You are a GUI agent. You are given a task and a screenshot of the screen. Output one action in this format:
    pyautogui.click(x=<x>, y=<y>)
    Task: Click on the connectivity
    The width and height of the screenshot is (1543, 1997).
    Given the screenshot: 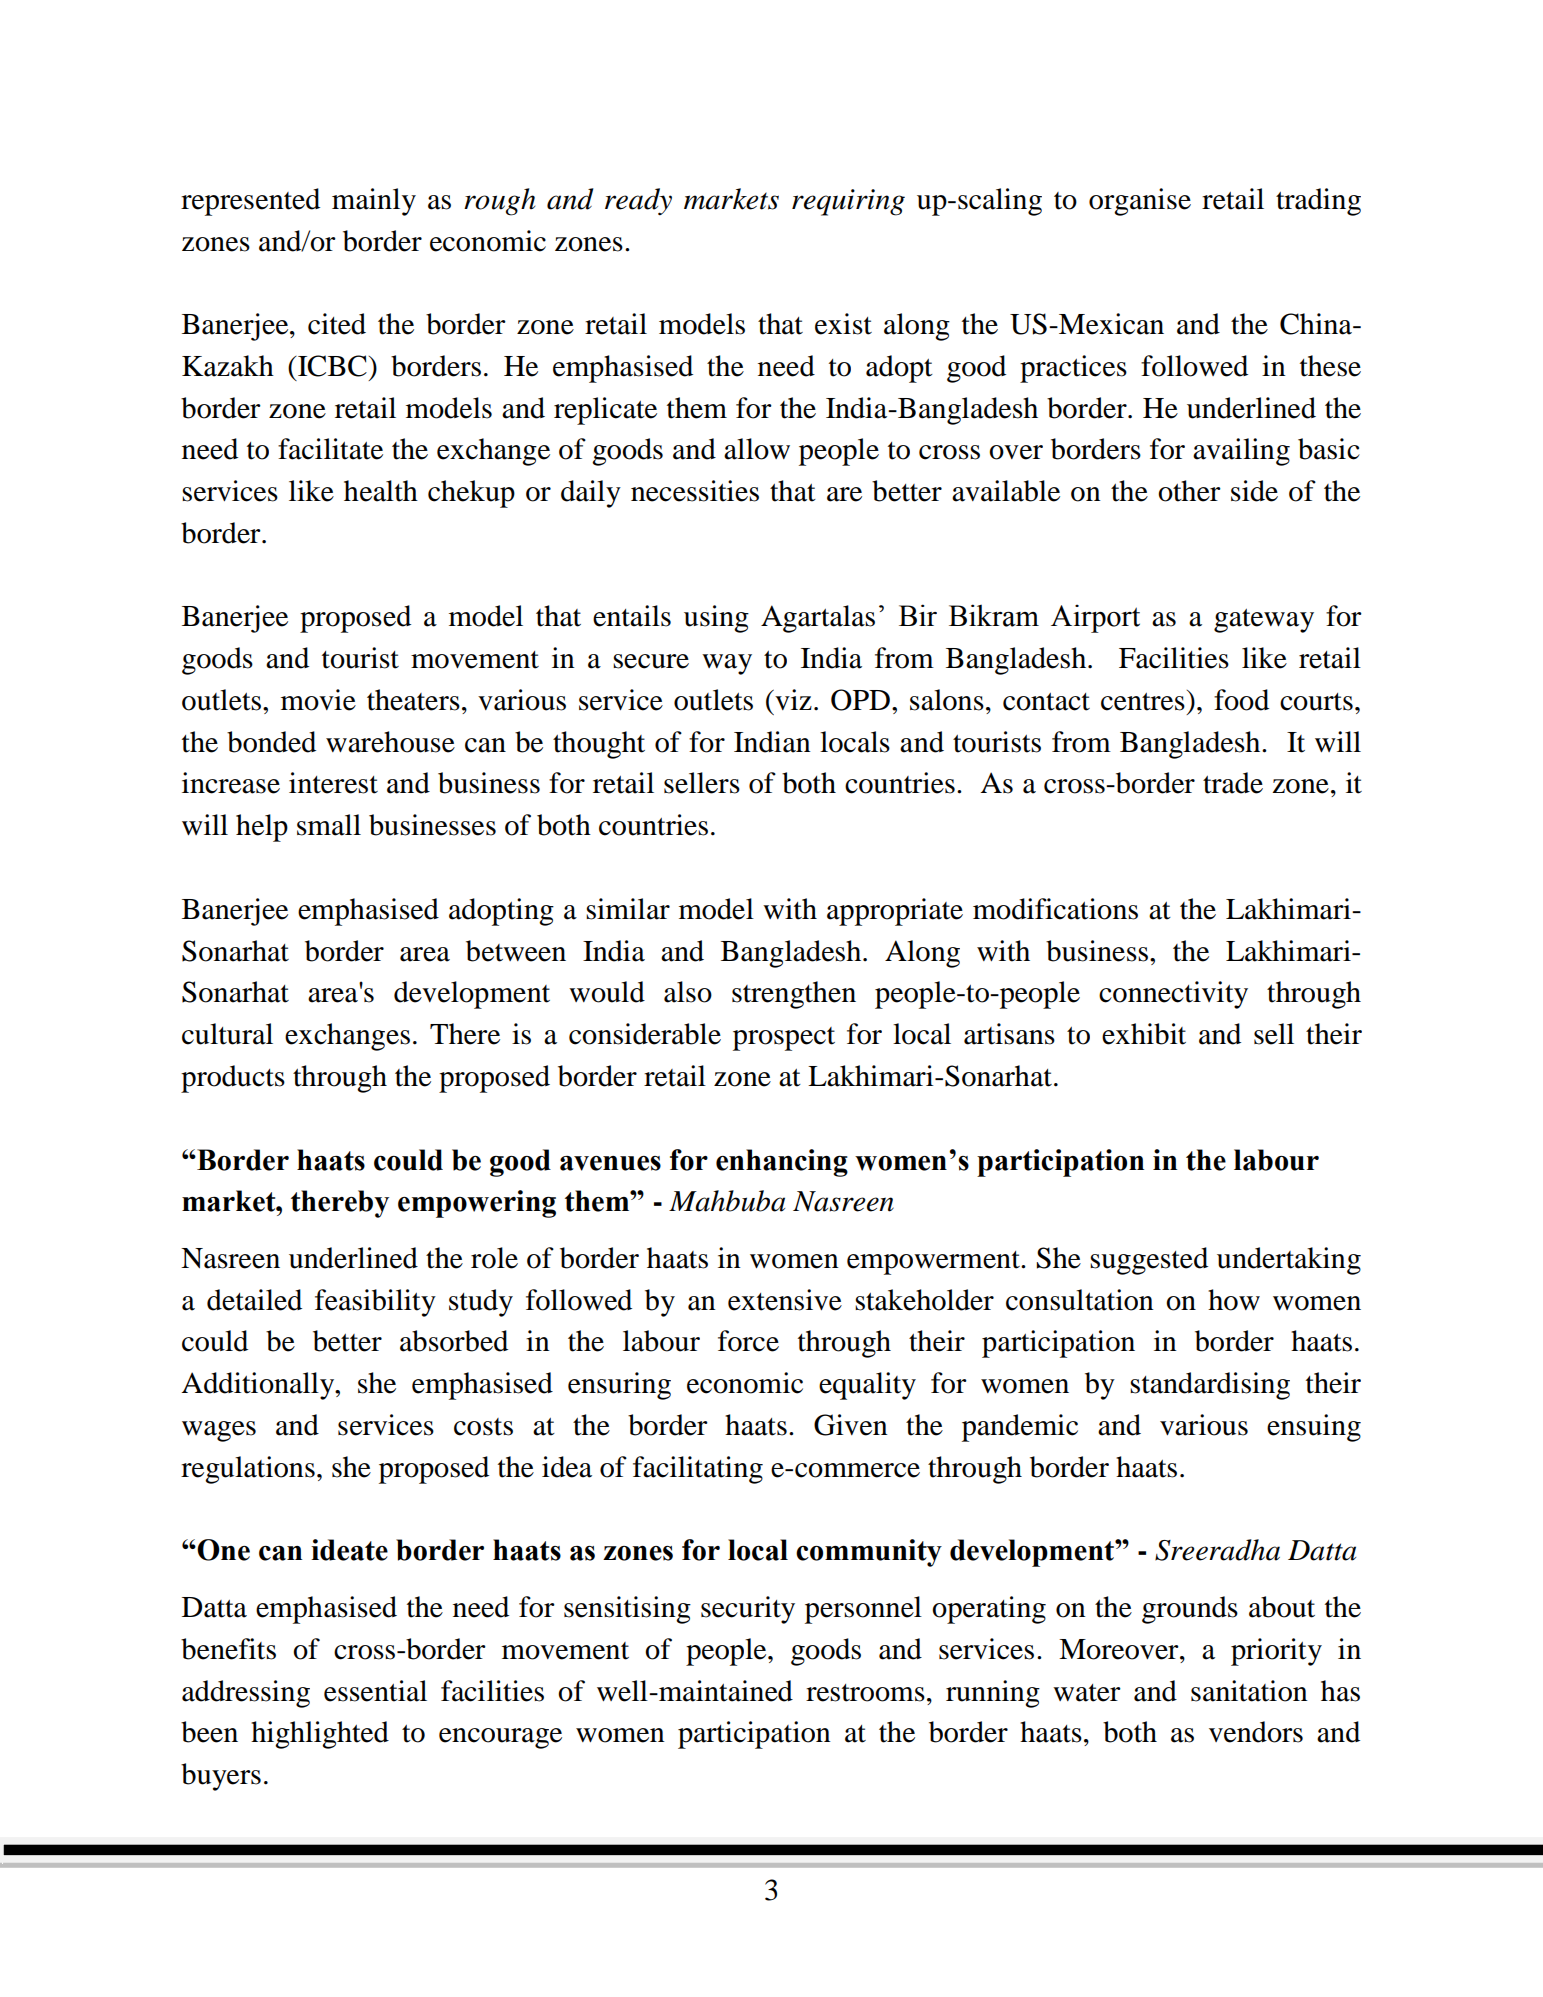 What is the action you would take?
    pyautogui.click(x=1173, y=995)
